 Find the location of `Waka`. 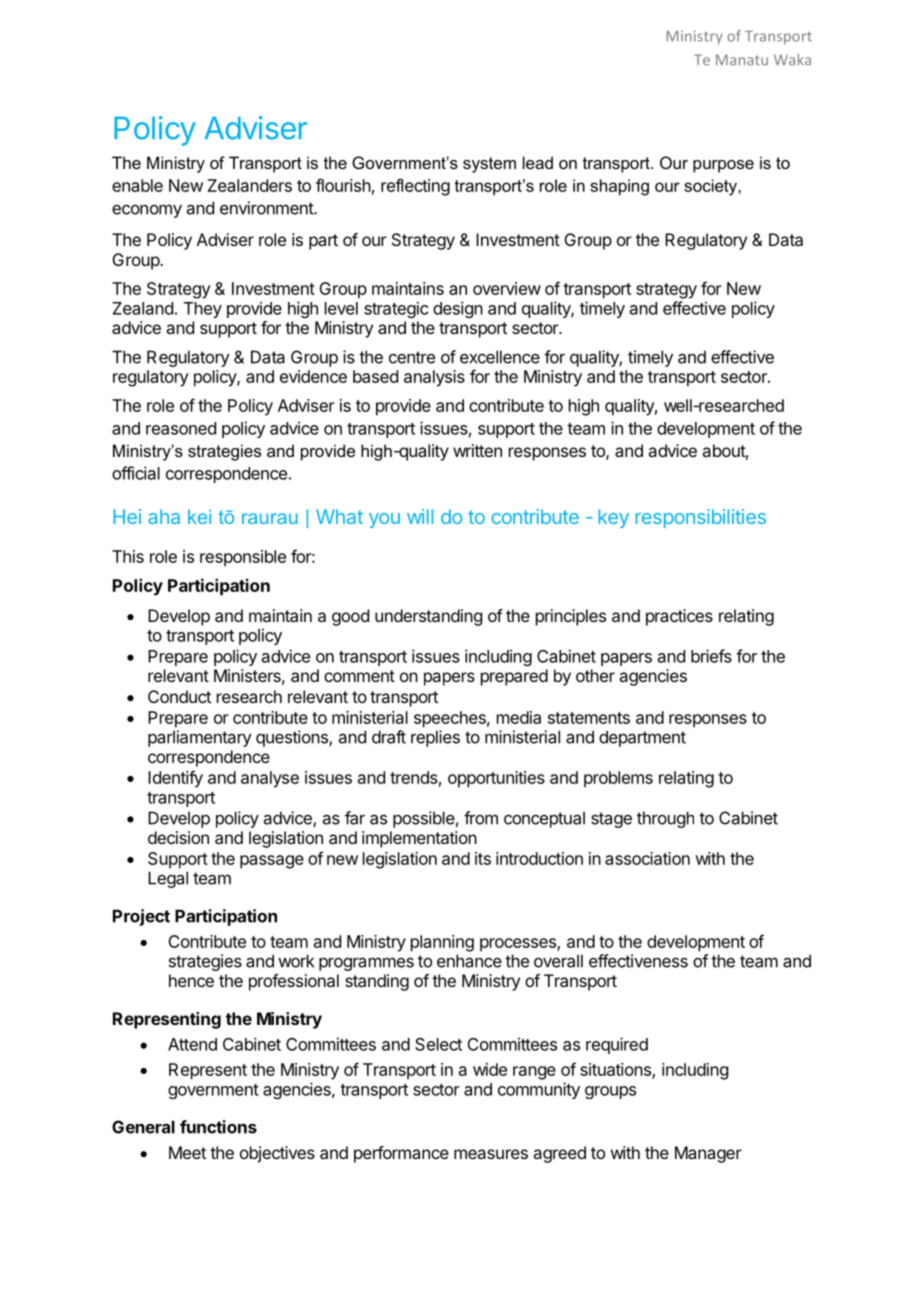

Waka is located at coordinates (792, 59).
